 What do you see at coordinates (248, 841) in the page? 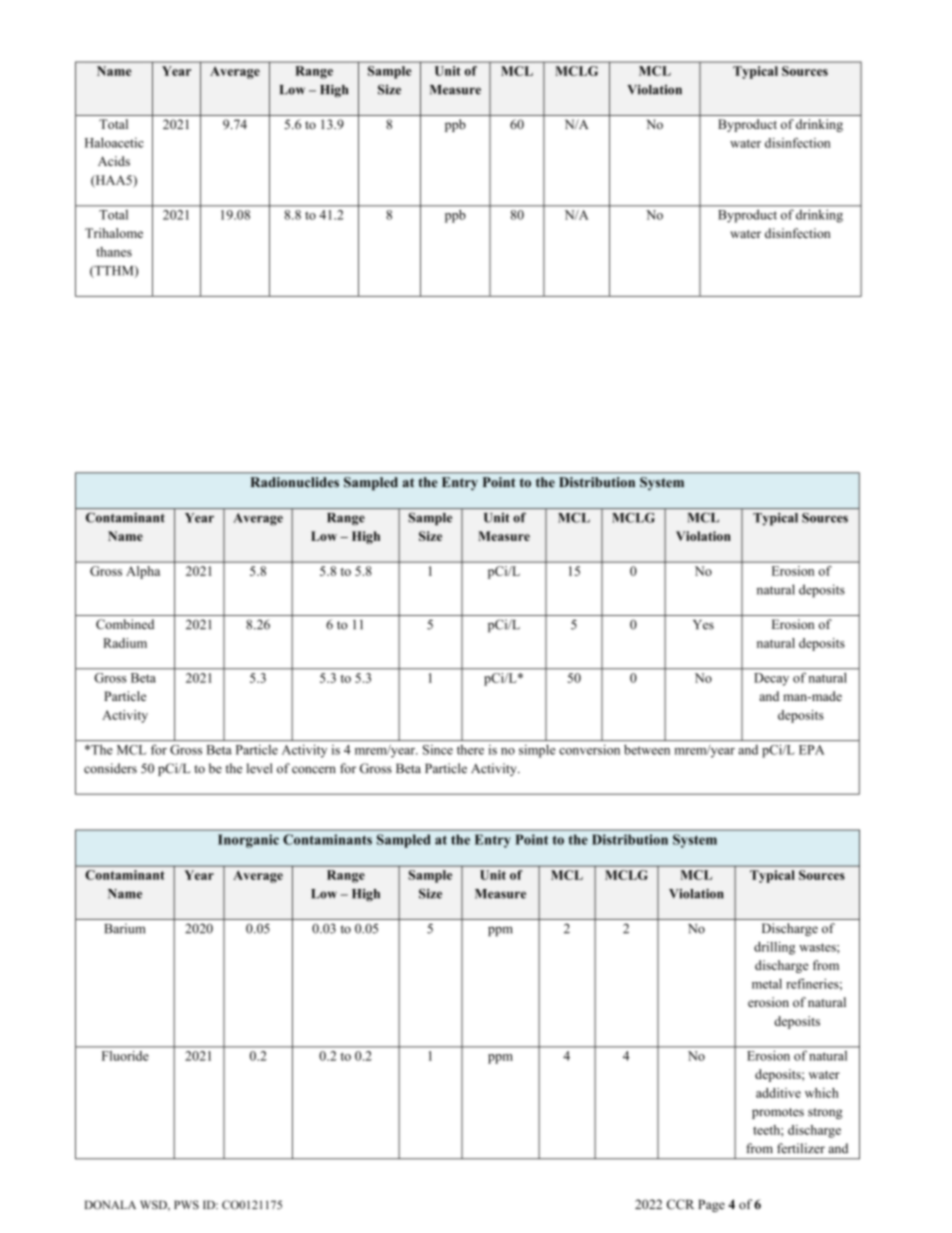
I see `Inorganic` at bounding box center [248, 841].
